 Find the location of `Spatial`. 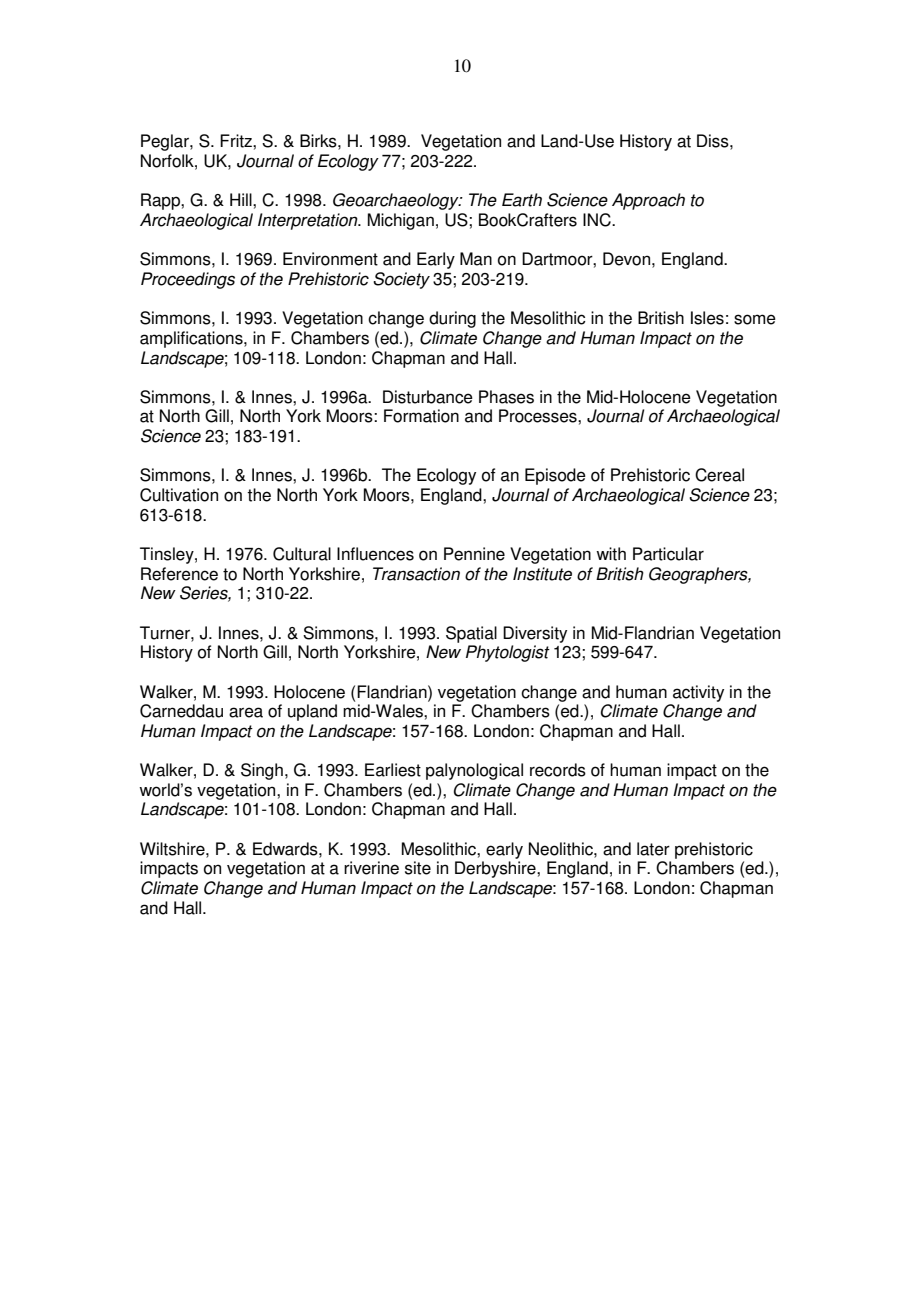

Spatial is located at coordinates (471, 634).
